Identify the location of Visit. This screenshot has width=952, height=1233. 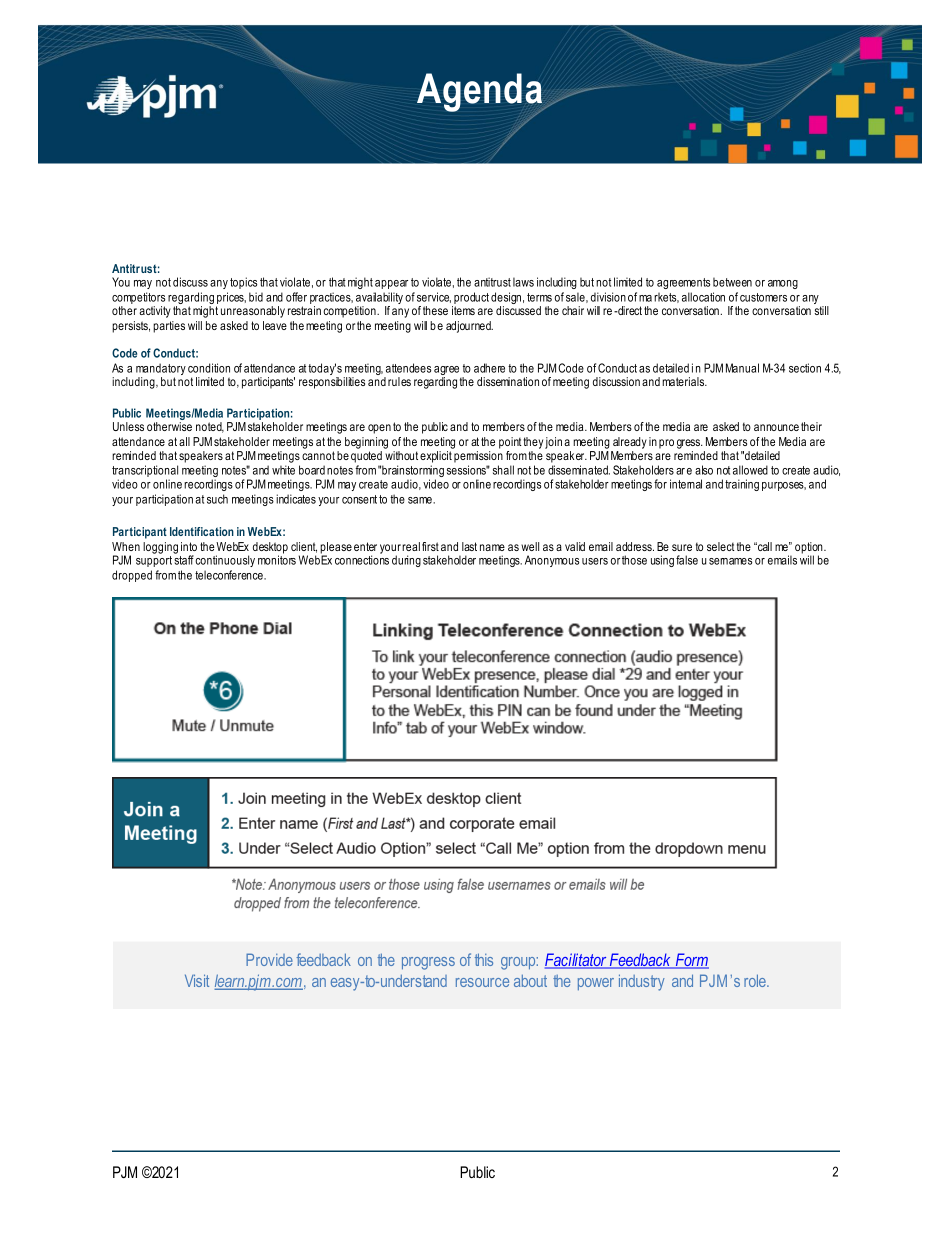
(197, 980).
